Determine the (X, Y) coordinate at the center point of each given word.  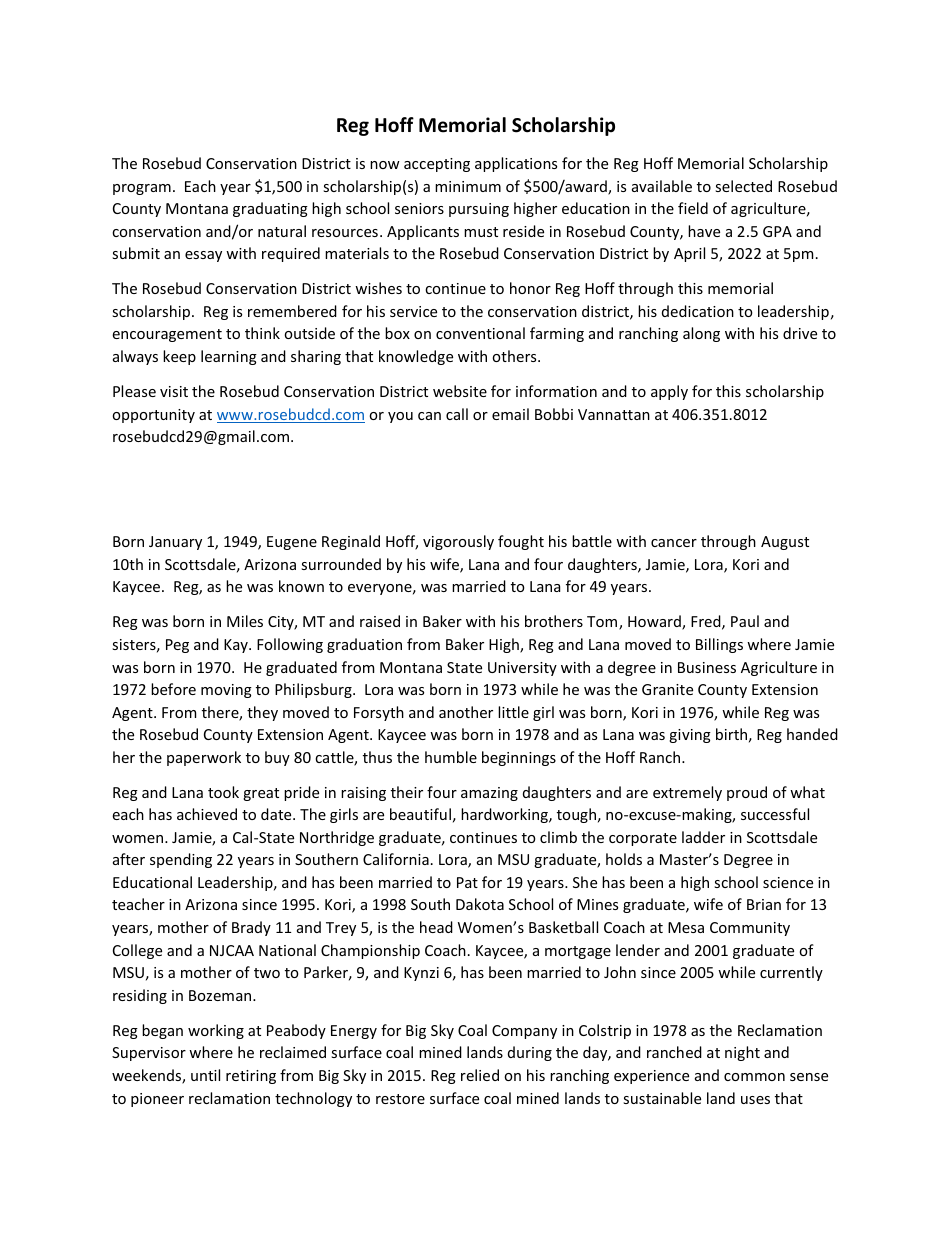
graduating (270, 209)
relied (480, 1075)
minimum (468, 186)
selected (743, 186)
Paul (745, 621)
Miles (245, 621)
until (205, 1075)
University (522, 669)
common (754, 1077)
